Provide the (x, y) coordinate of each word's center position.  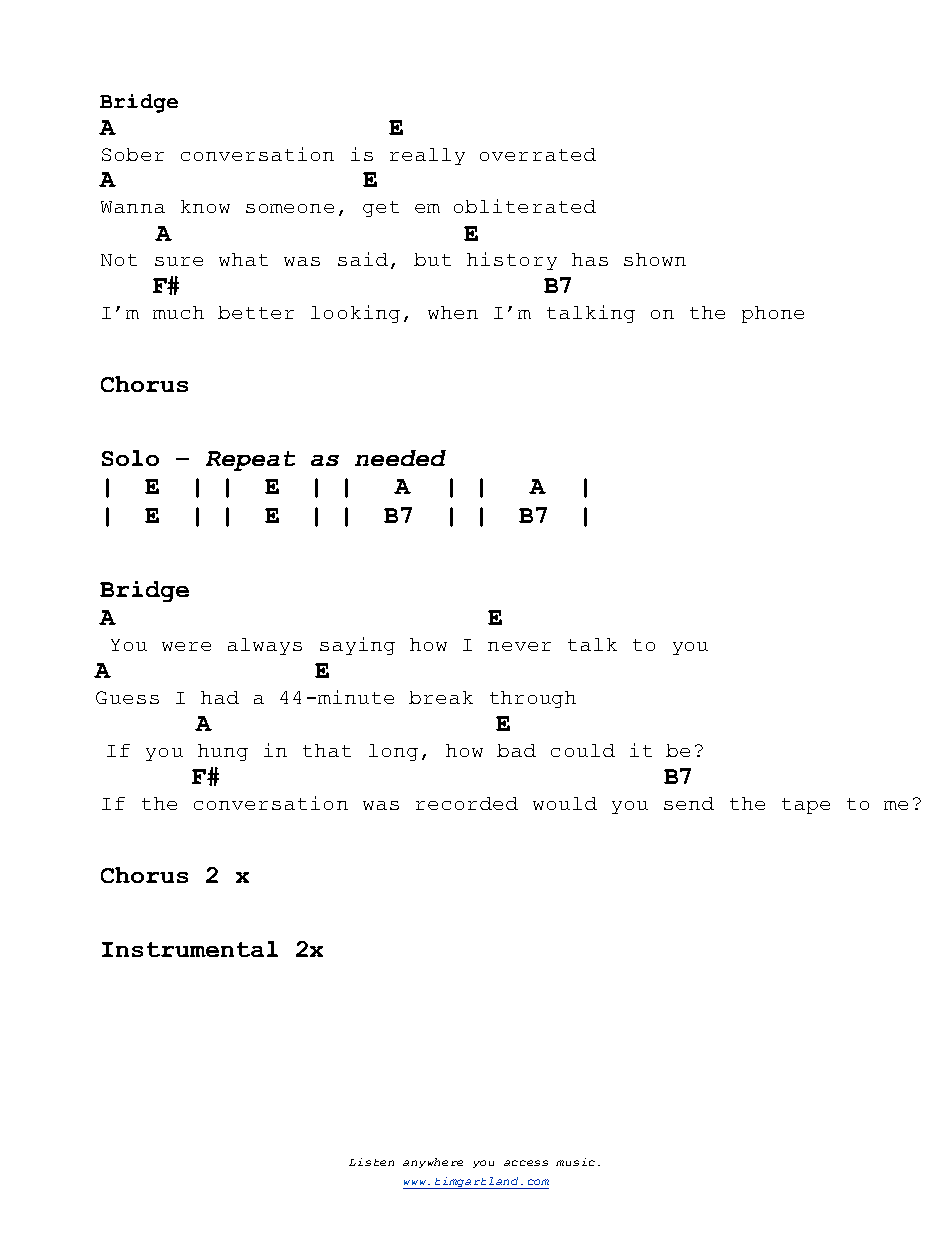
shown (655, 259)
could (583, 750)
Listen (371, 1162)
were (186, 646)
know (205, 206)
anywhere (433, 1163)
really (427, 156)
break (441, 697)
